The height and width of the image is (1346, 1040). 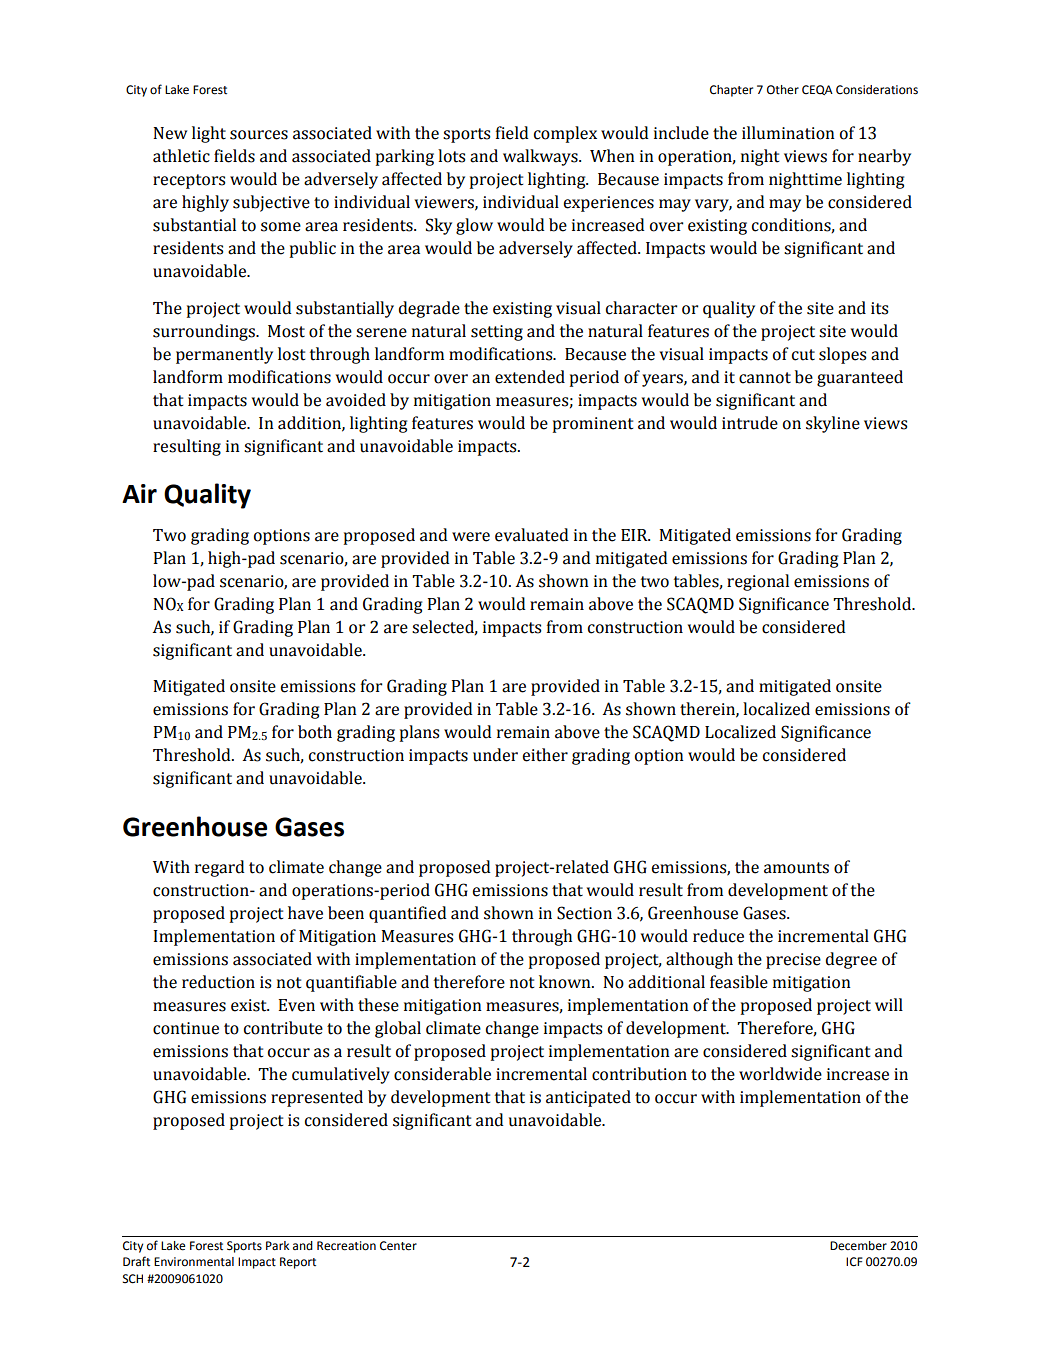 I want to click on continue, so click(x=186, y=1028).
